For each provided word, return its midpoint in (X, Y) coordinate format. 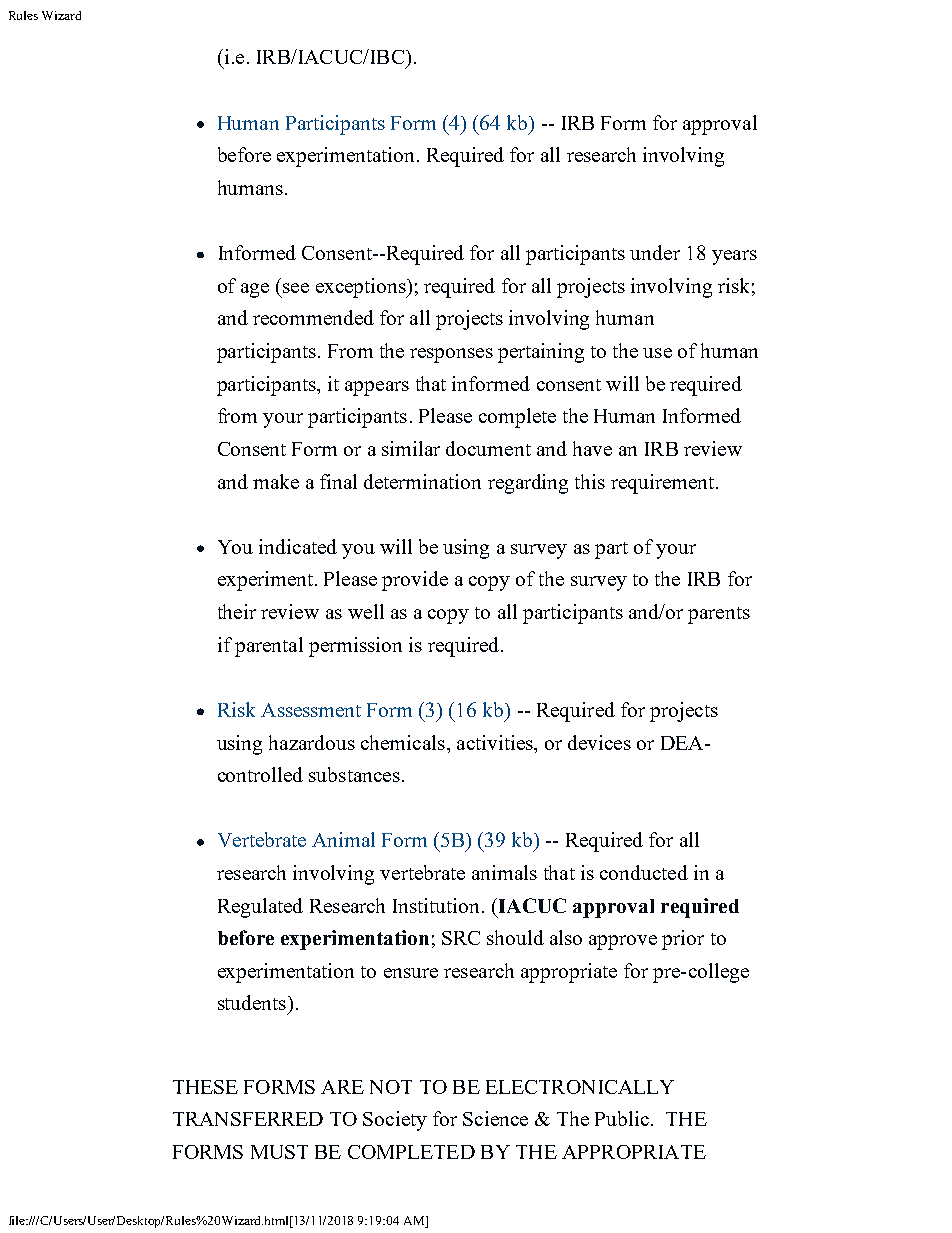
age (255, 290)
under (655, 252)
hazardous (312, 742)
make (276, 481)
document (488, 448)
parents (719, 615)
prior (683, 940)
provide (415, 581)
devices (599, 742)
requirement (664, 484)
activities (496, 742)
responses (451, 355)
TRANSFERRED (248, 1119)
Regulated (260, 908)
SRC (461, 938)
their (237, 611)
